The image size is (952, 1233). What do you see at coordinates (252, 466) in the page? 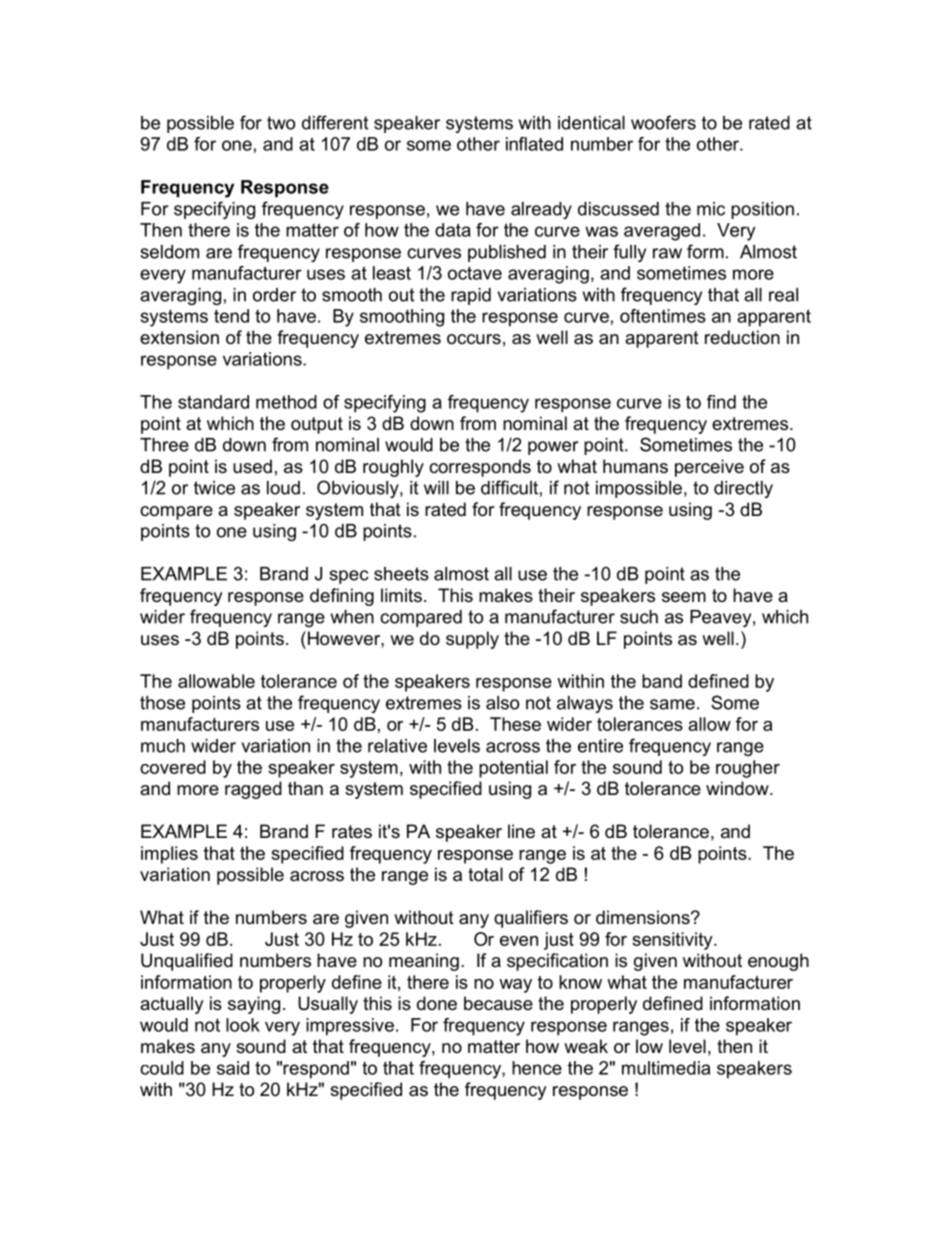
I see `used` at bounding box center [252, 466].
